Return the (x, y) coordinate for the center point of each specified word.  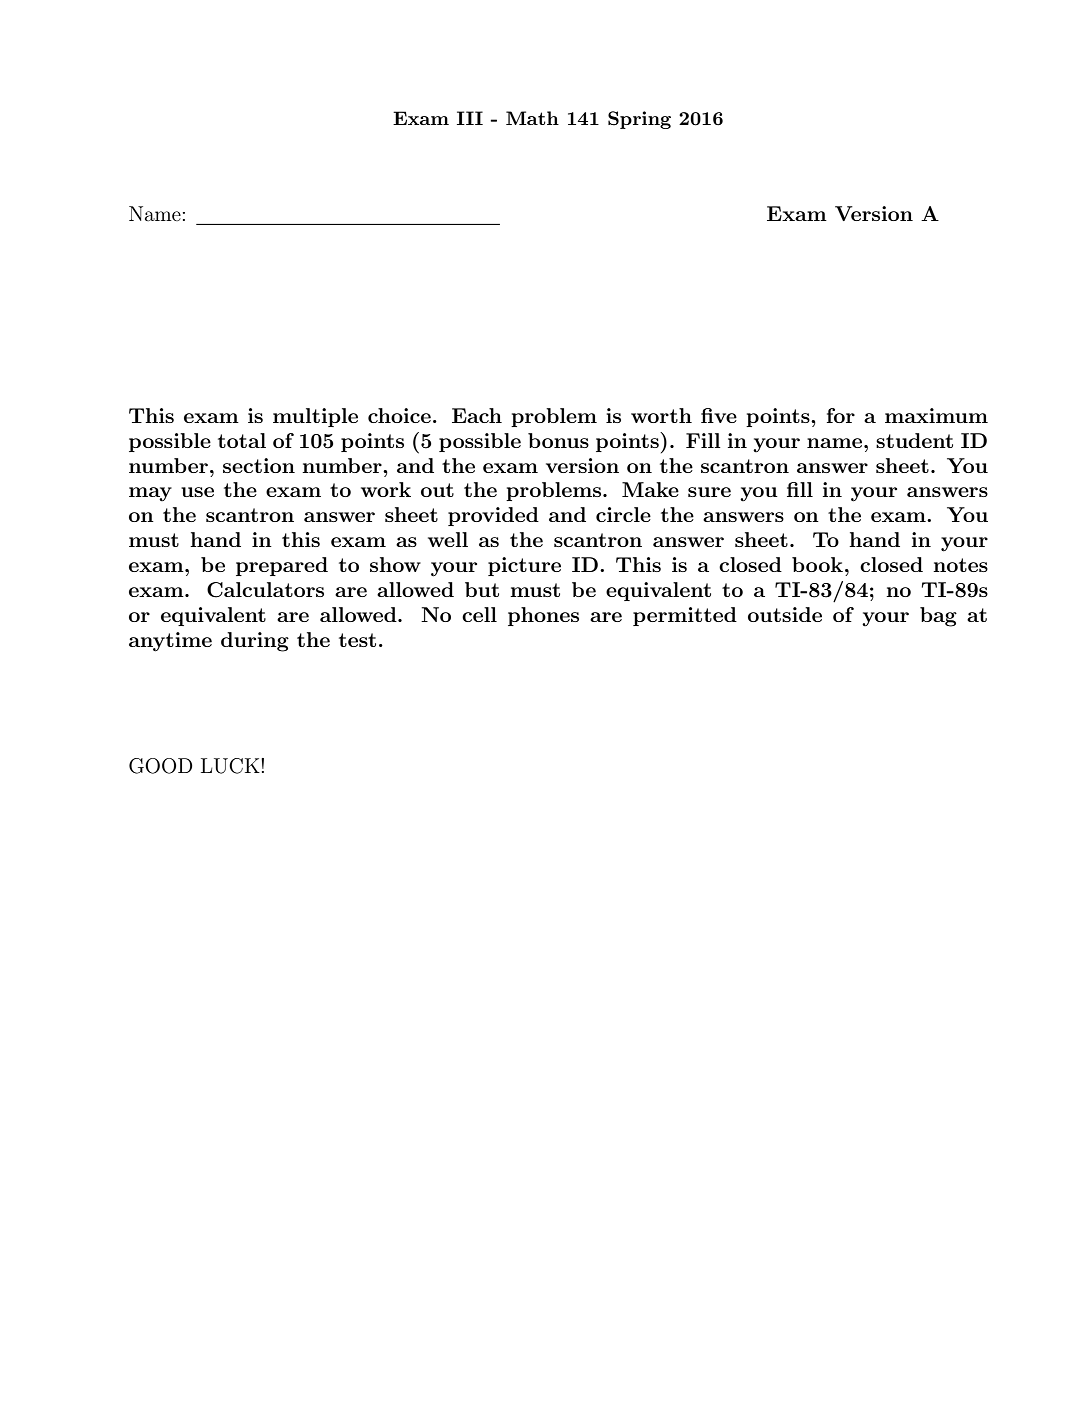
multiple (315, 417)
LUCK (231, 766)
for (841, 415)
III (470, 118)
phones (543, 616)
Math (532, 118)
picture (524, 566)
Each (477, 415)
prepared (282, 566)
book (817, 564)
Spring (639, 120)
